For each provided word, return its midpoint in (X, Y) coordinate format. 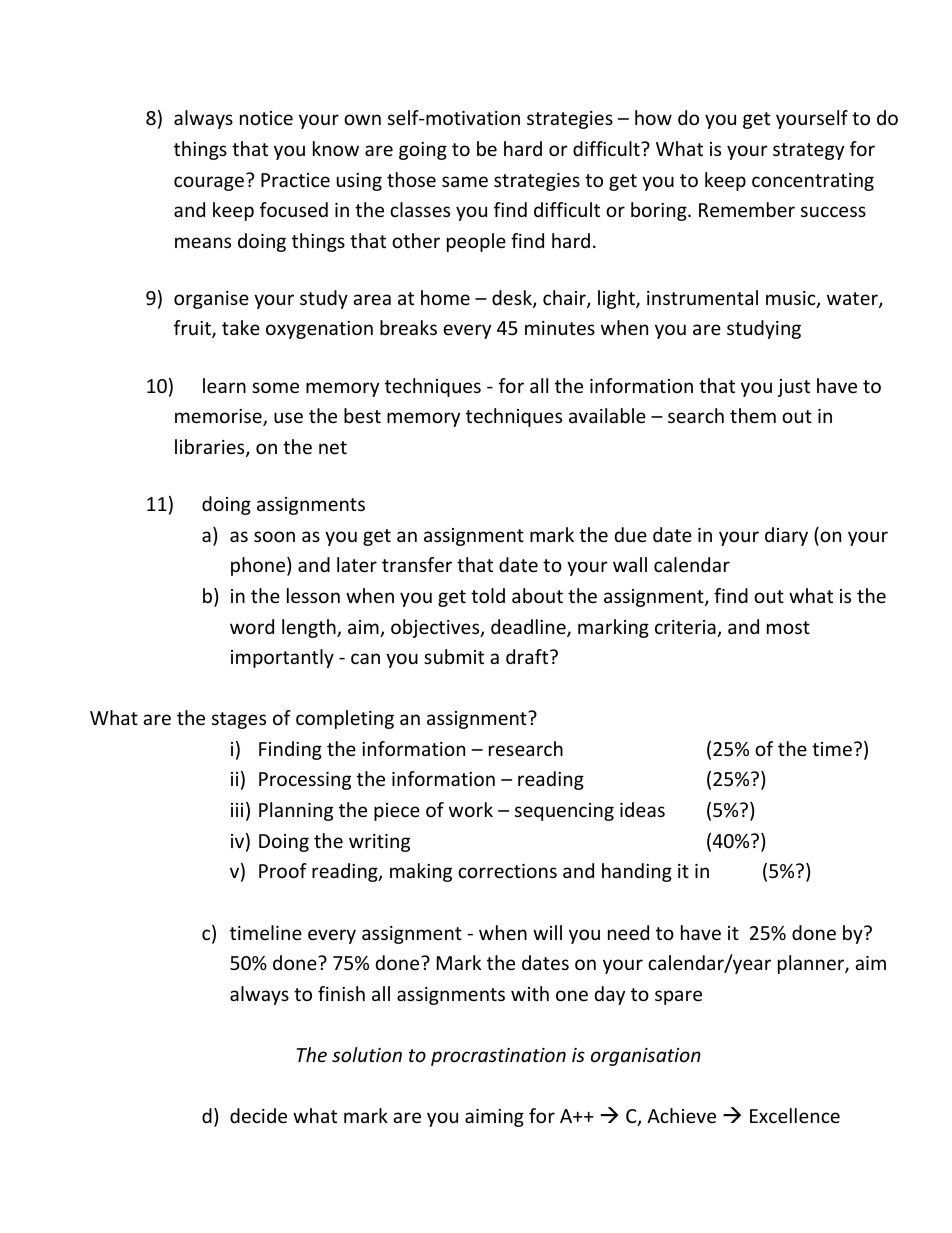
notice (266, 118)
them (753, 415)
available (607, 415)
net (333, 447)
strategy (808, 151)
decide (258, 1115)
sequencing (564, 812)
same (465, 181)
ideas (642, 809)
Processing (305, 781)
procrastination (498, 1057)
